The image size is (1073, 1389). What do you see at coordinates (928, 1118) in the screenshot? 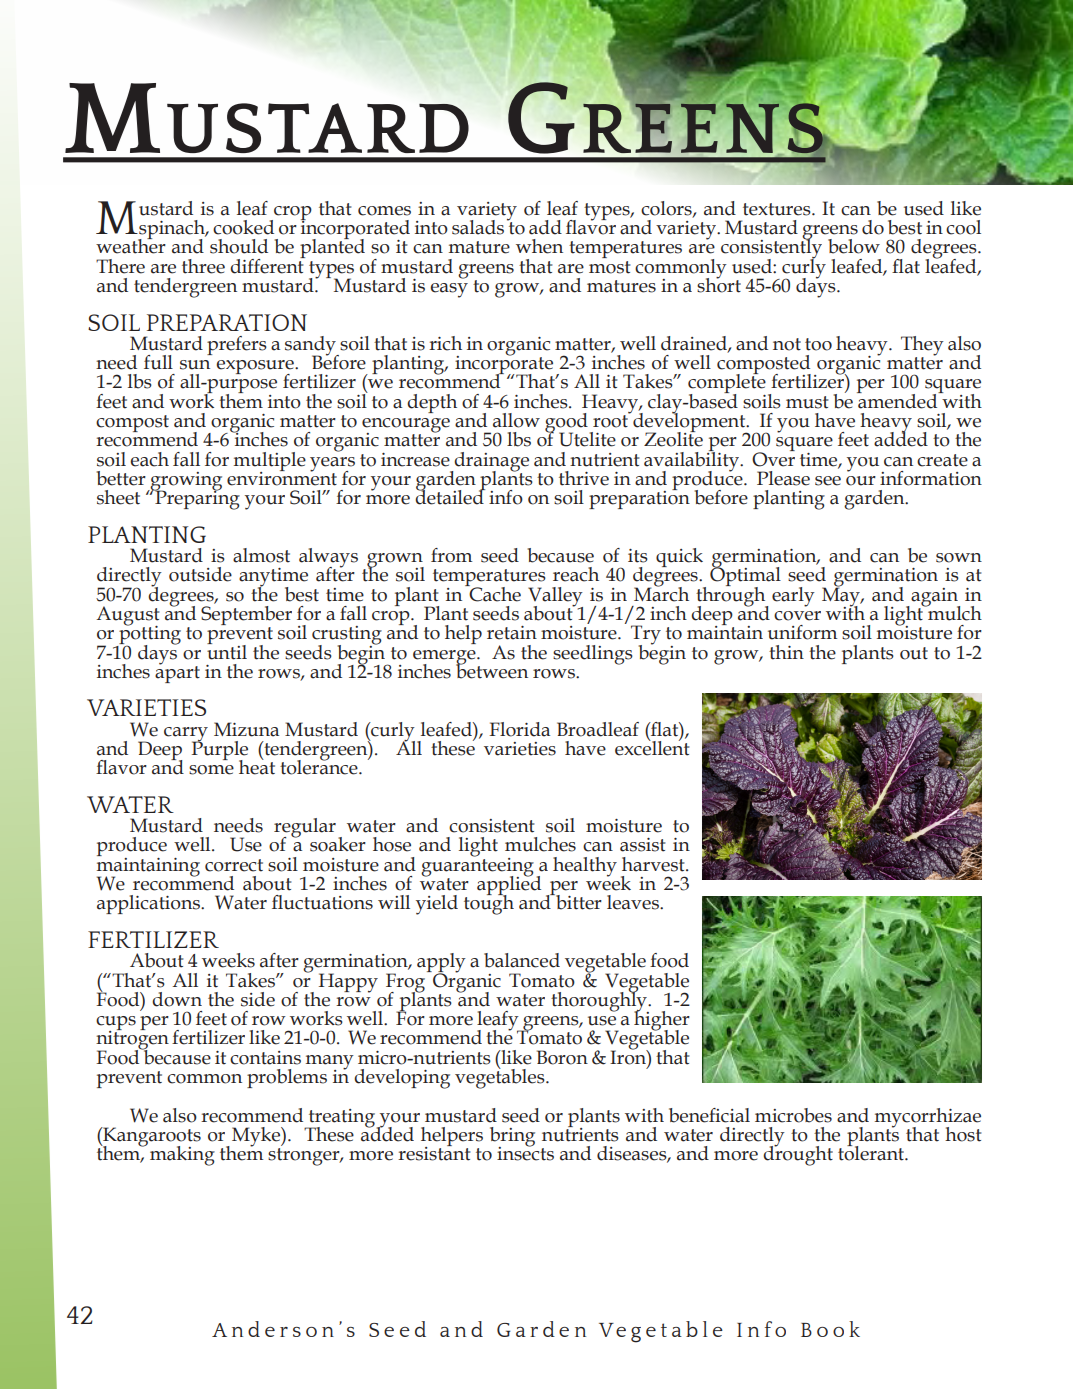
I see `mycorrhizae` at bounding box center [928, 1118].
